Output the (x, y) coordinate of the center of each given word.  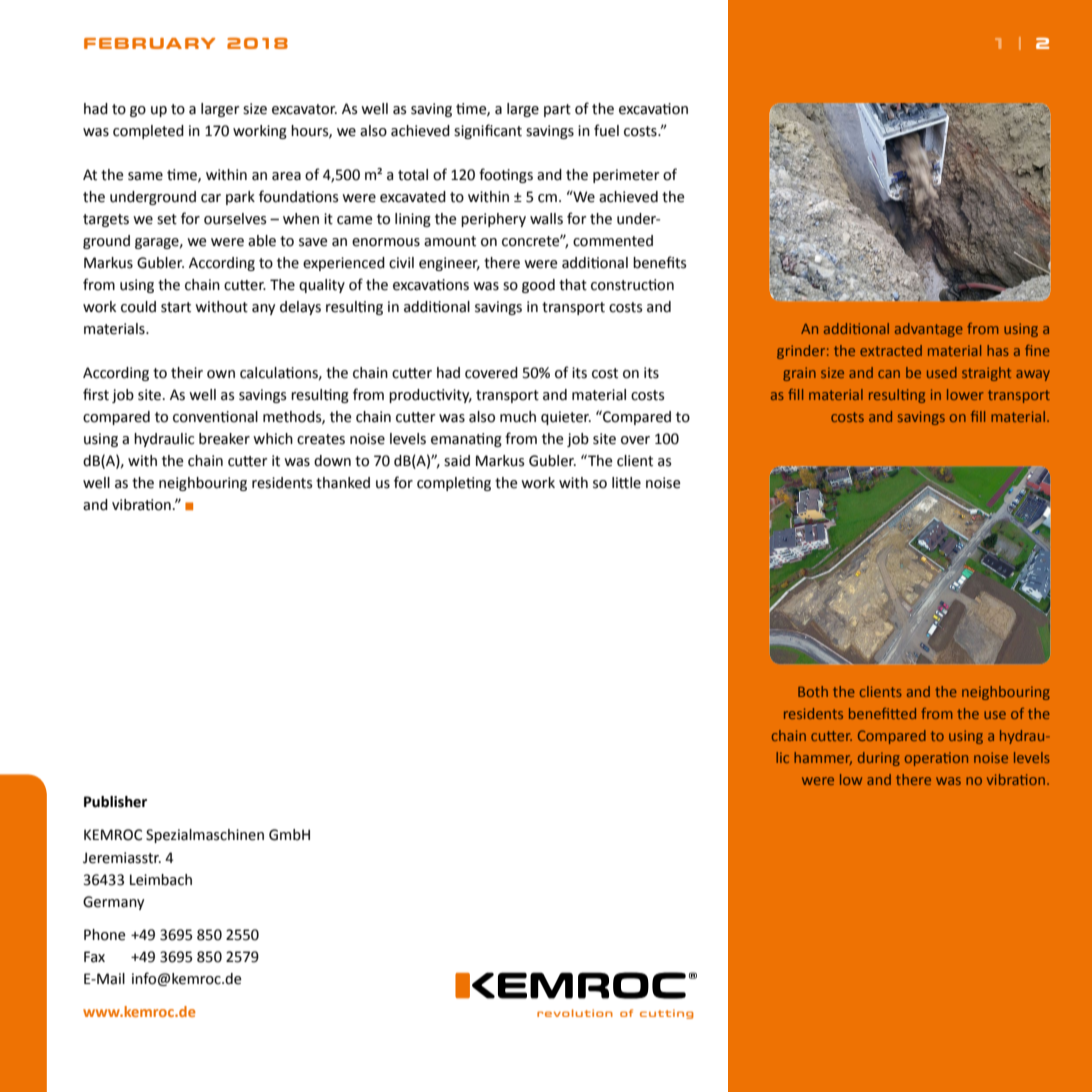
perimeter (626, 176)
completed (148, 132)
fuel (606, 130)
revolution (575, 1013)
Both (813, 691)
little (626, 483)
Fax (94, 957)
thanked (343, 483)
